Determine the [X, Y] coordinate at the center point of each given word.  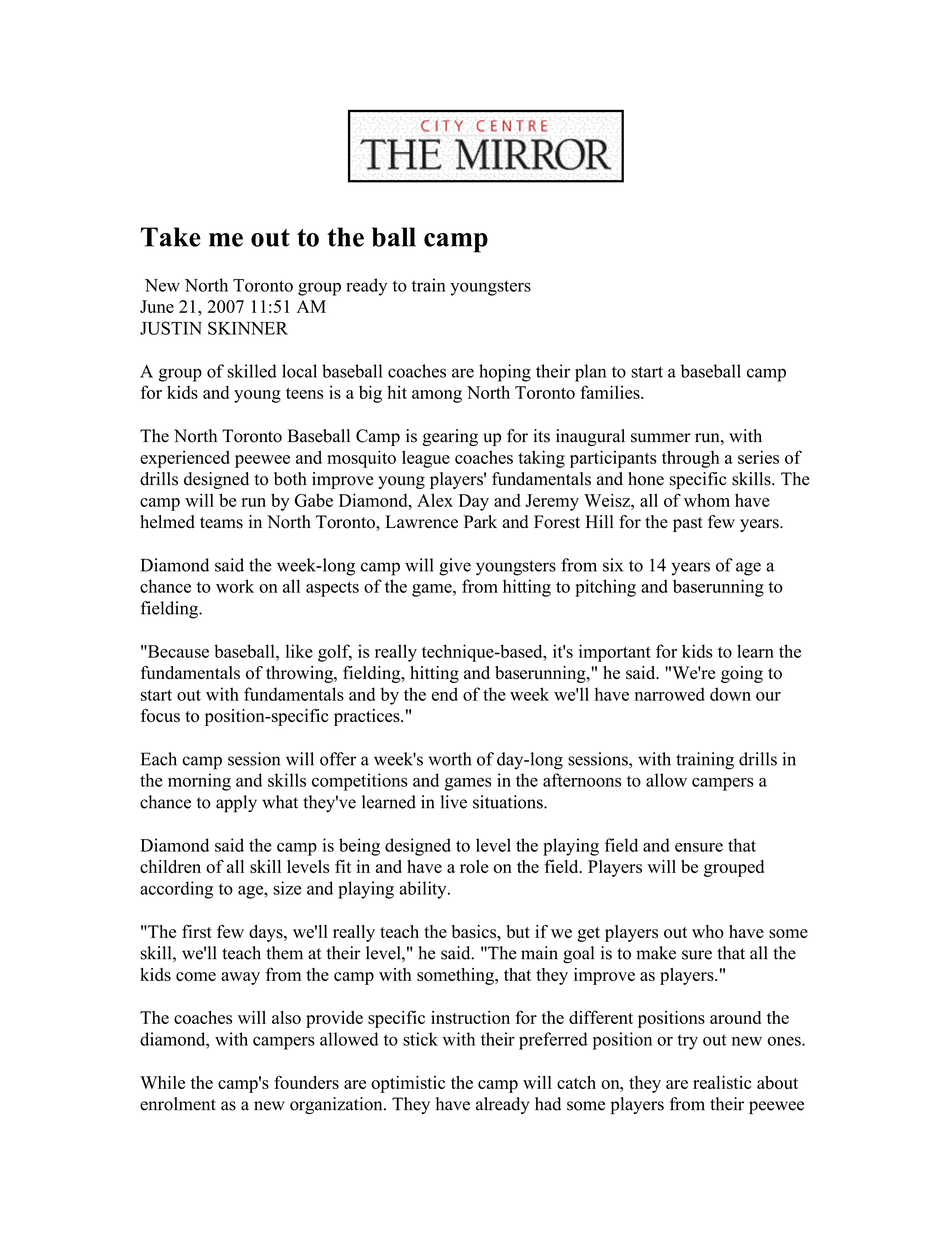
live [453, 802]
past [688, 524]
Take [171, 237]
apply [236, 804]
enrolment [178, 1104]
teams [221, 523]
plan [590, 373]
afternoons [582, 780]
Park [480, 521]
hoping [505, 373]
